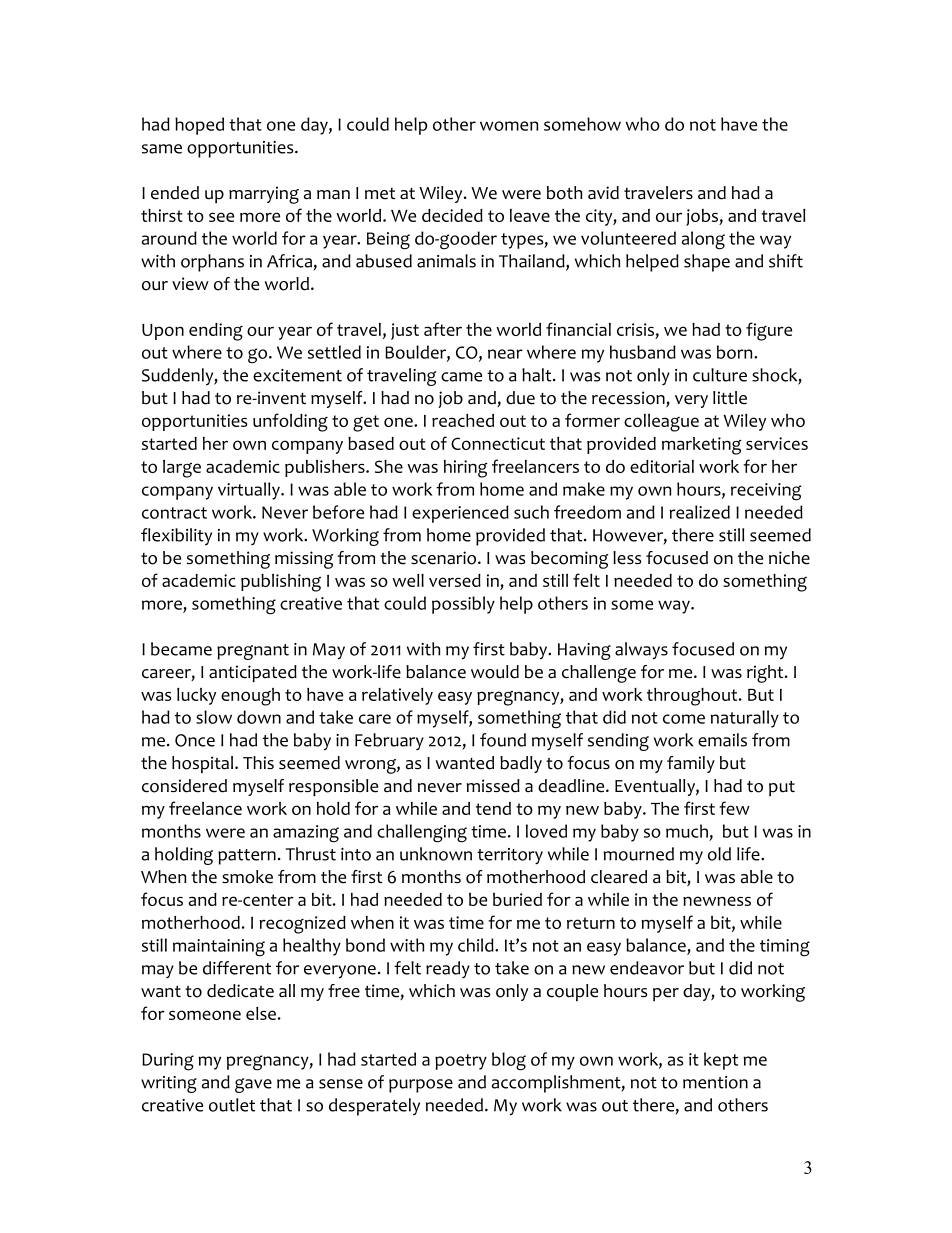 Image resolution: width=952 pixels, height=1233 pixels. Describe the element at coordinates (463, 605) in the document. I see `possibly` at that location.
